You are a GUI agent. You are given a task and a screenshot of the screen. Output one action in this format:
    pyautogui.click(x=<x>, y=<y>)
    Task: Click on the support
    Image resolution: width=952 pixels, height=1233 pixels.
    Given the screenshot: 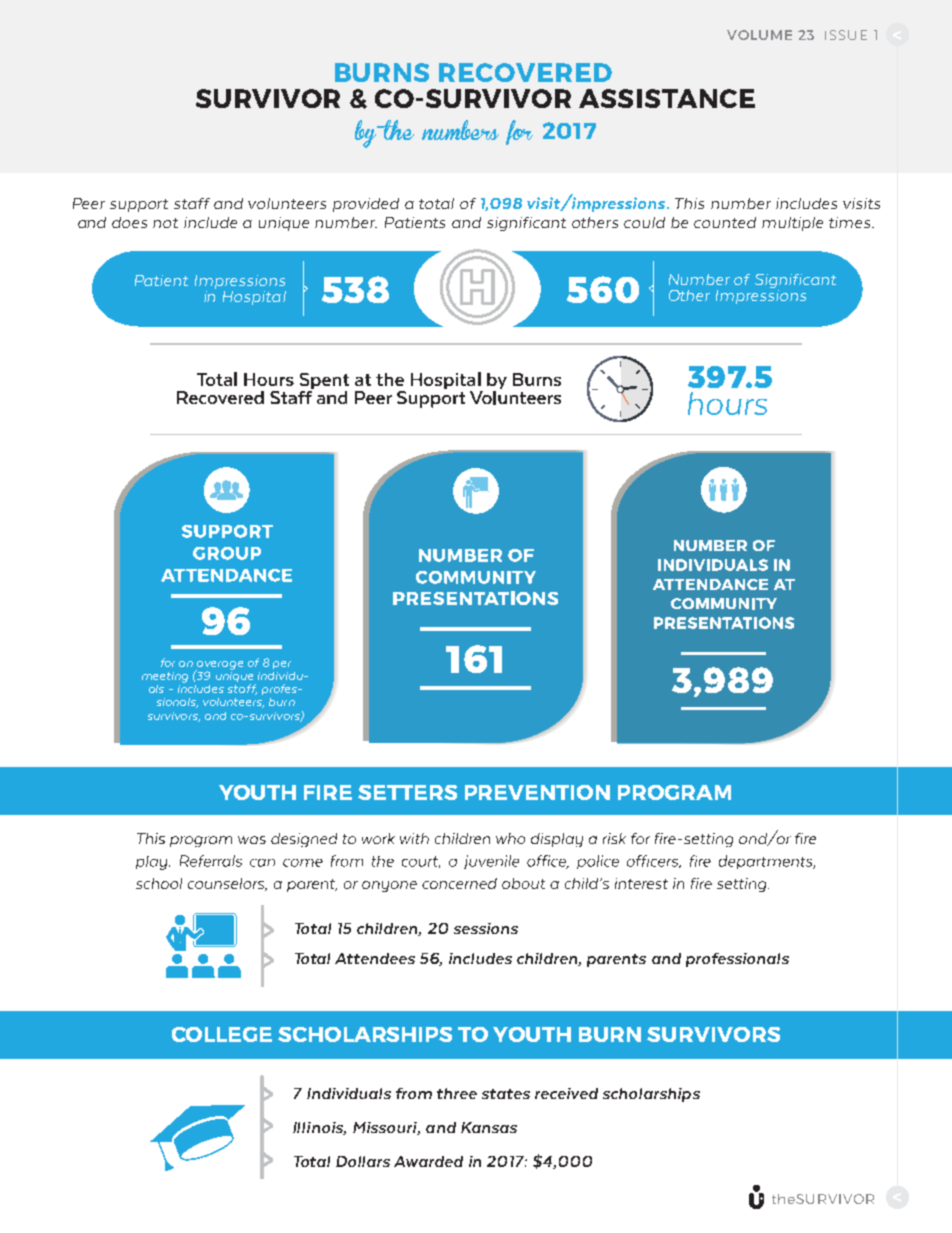 What is the action you would take?
    pyautogui.click(x=139, y=205)
